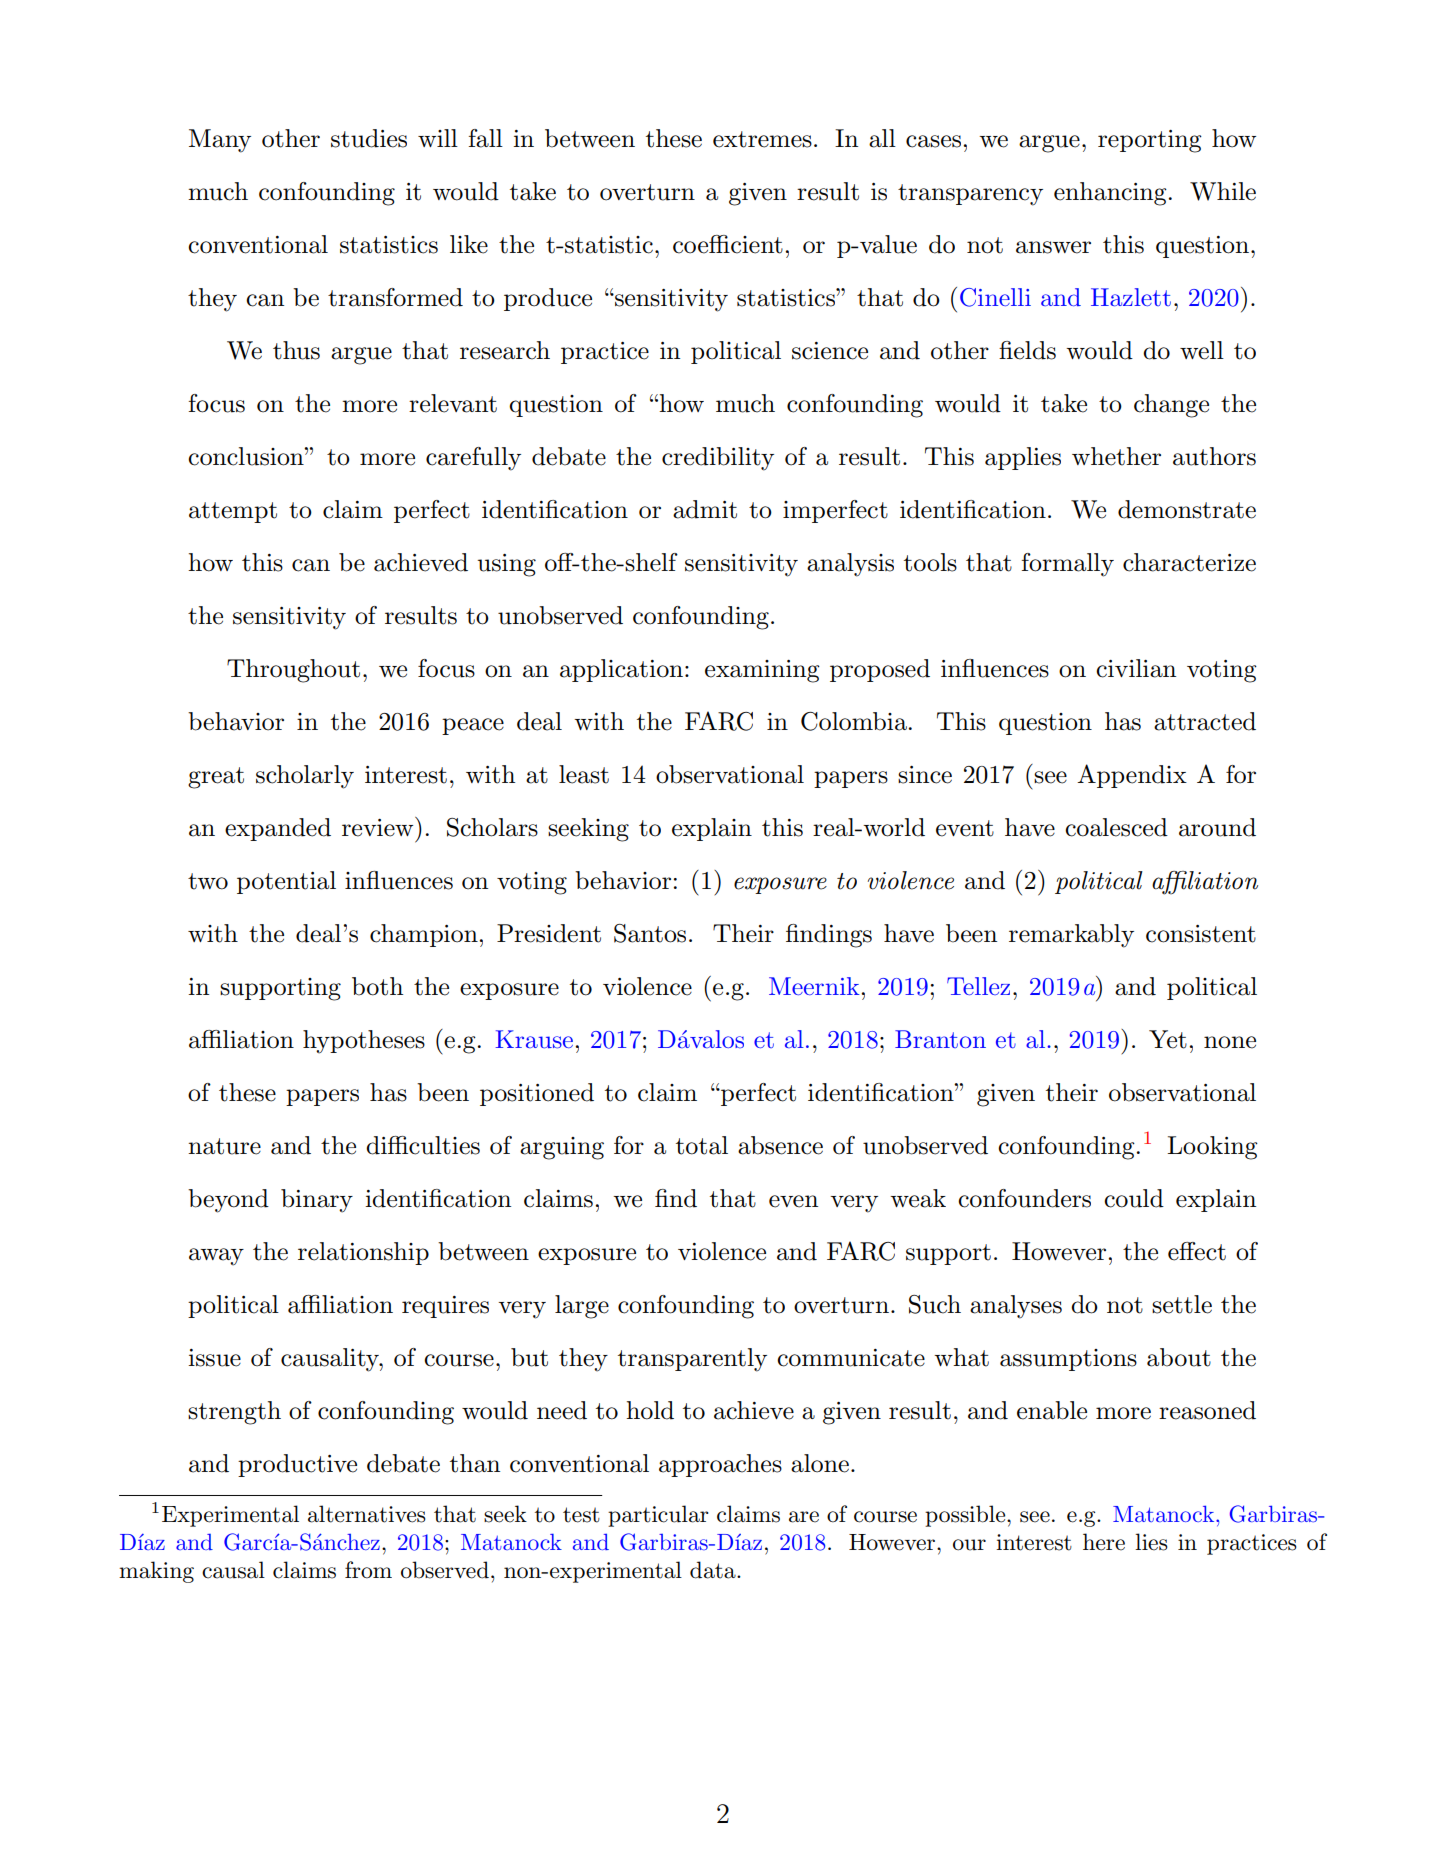 This screenshot has height=1871, width=1446. Describe the element at coordinates (1110, 194) in the screenshot. I see `enhancing` at that location.
